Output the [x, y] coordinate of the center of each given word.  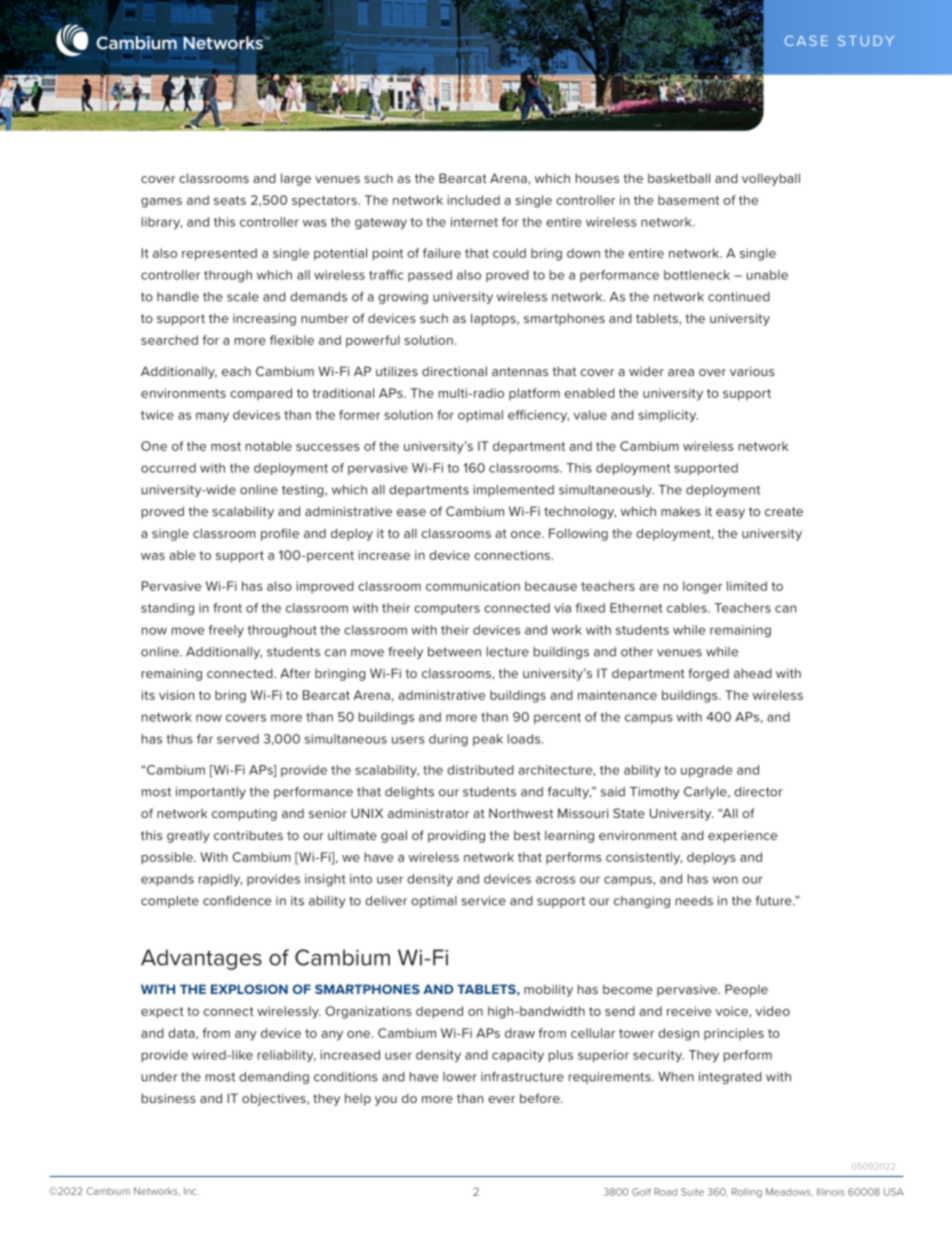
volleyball [771, 179]
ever [501, 1099]
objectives [275, 1099]
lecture [508, 652]
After [295, 673]
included [474, 200]
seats [230, 200]
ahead [753, 673]
